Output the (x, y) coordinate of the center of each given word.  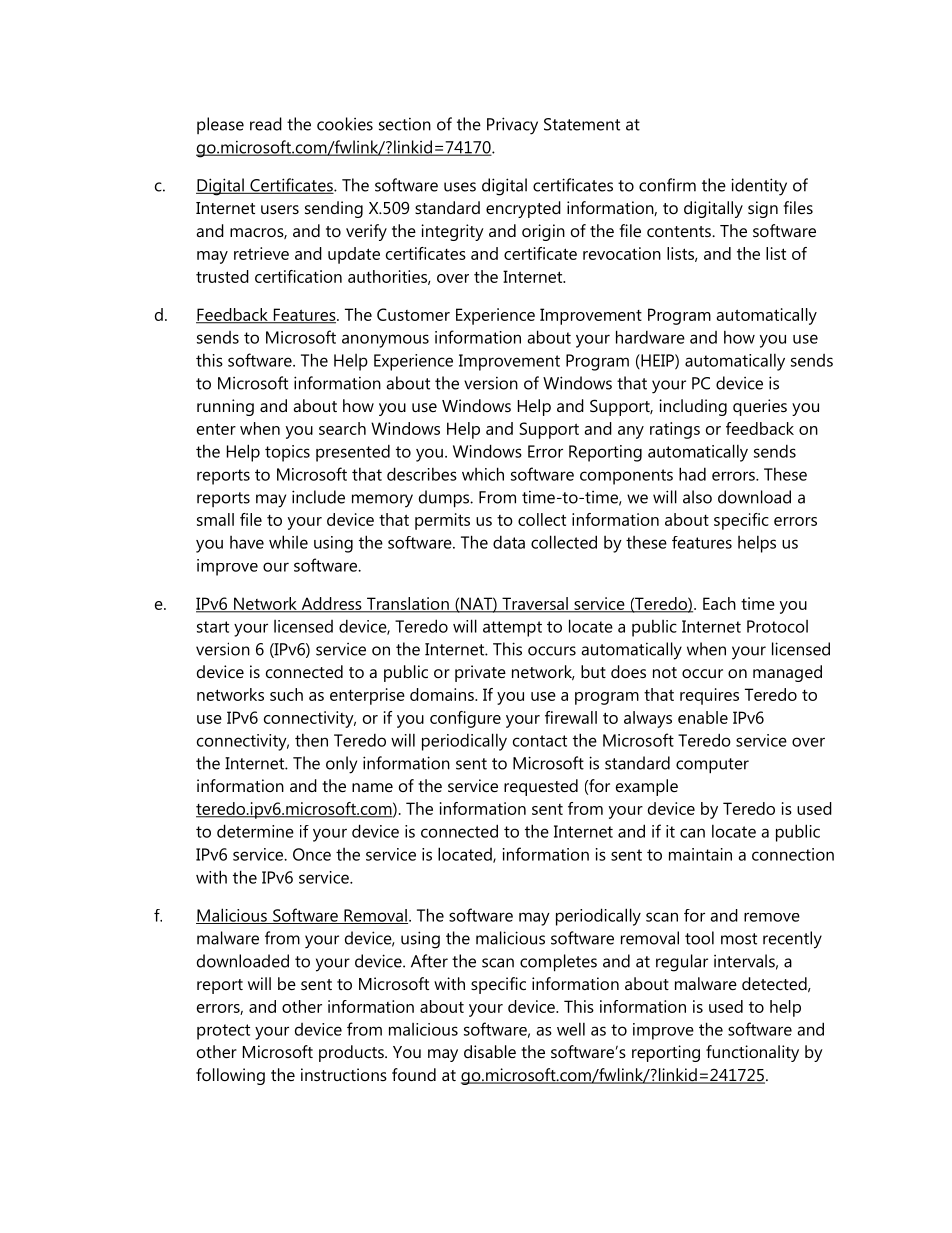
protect (223, 1032)
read (266, 124)
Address (331, 605)
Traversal (535, 605)
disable (490, 1051)
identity (759, 187)
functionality (752, 1053)
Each (719, 603)
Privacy (512, 126)
